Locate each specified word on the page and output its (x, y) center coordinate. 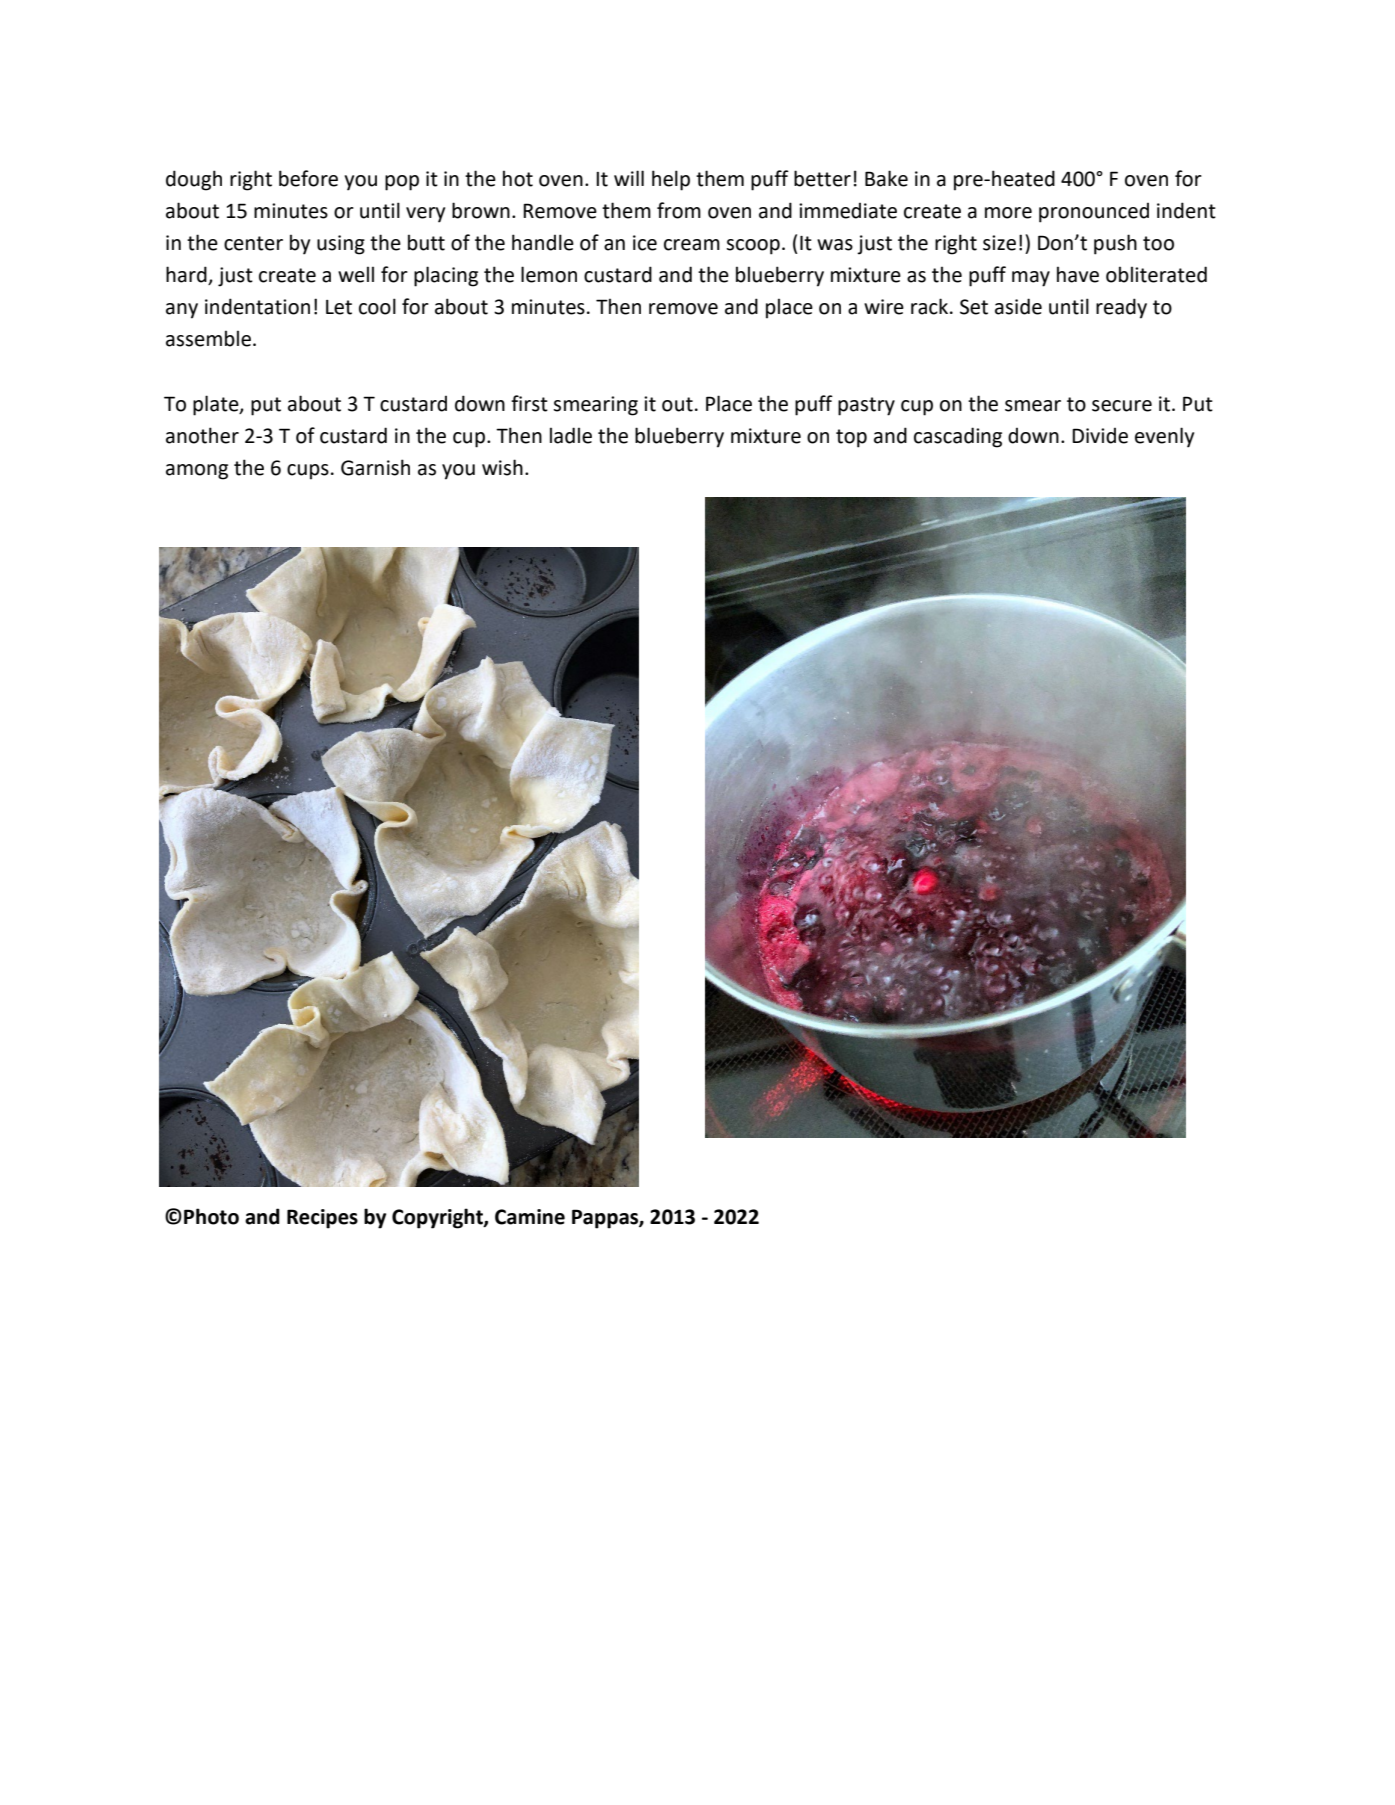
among (197, 472)
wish (502, 467)
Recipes (322, 1219)
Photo (211, 1216)
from (679, 210)
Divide (1100, 436)
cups (308, 472)
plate (217, 405)
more (1008, 213)
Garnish (375, 467)
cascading (958, 437)
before (308, 178)
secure (1122, 406)
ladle (571, 435)
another (202, 435)
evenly (1164, 437)
